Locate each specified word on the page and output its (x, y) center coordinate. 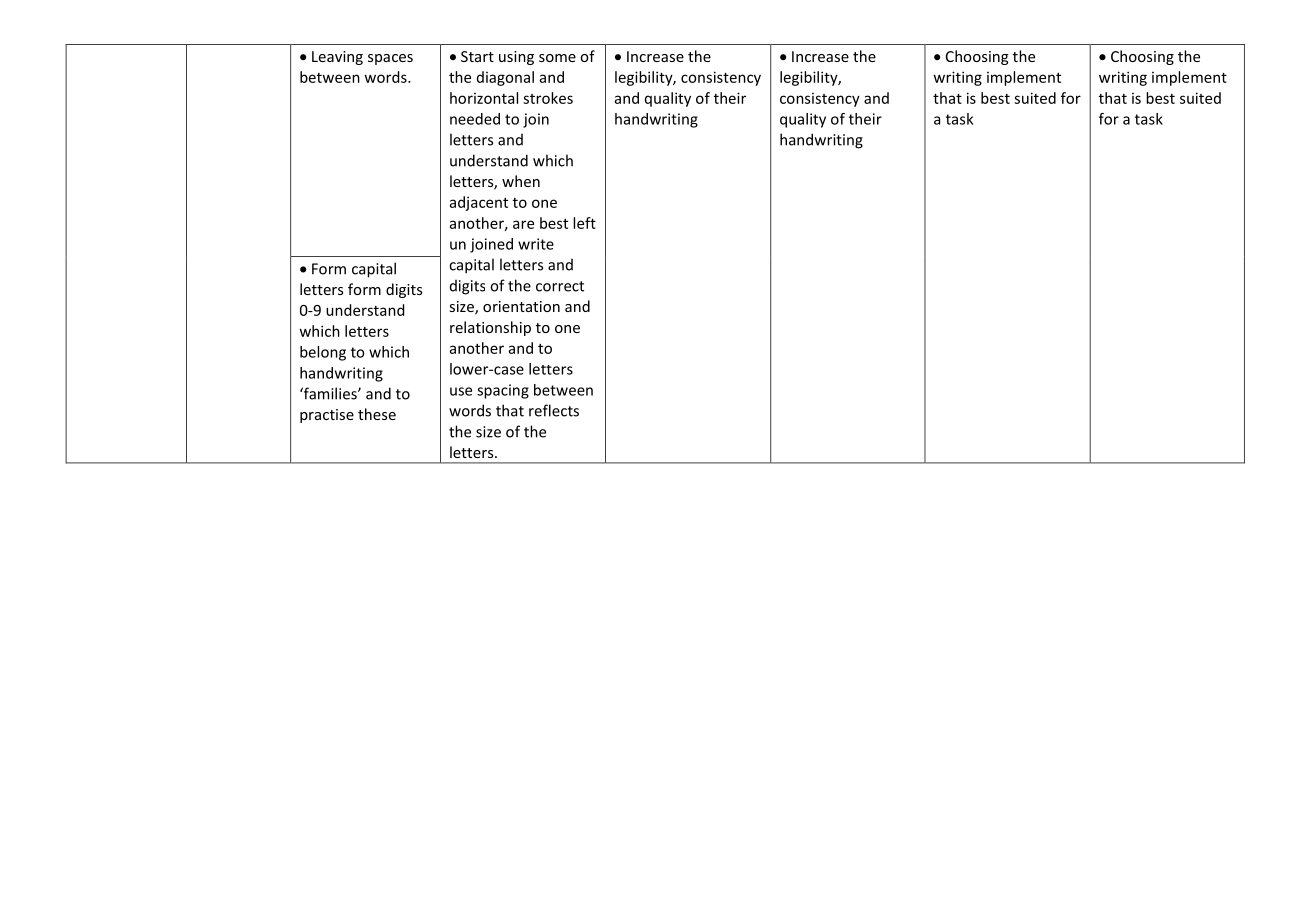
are (523, 224)
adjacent (479, 203)
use (461, 391)
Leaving (337, 58)
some (557, 58)
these (377, 414)
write (536, 244)
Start (477, 56)
